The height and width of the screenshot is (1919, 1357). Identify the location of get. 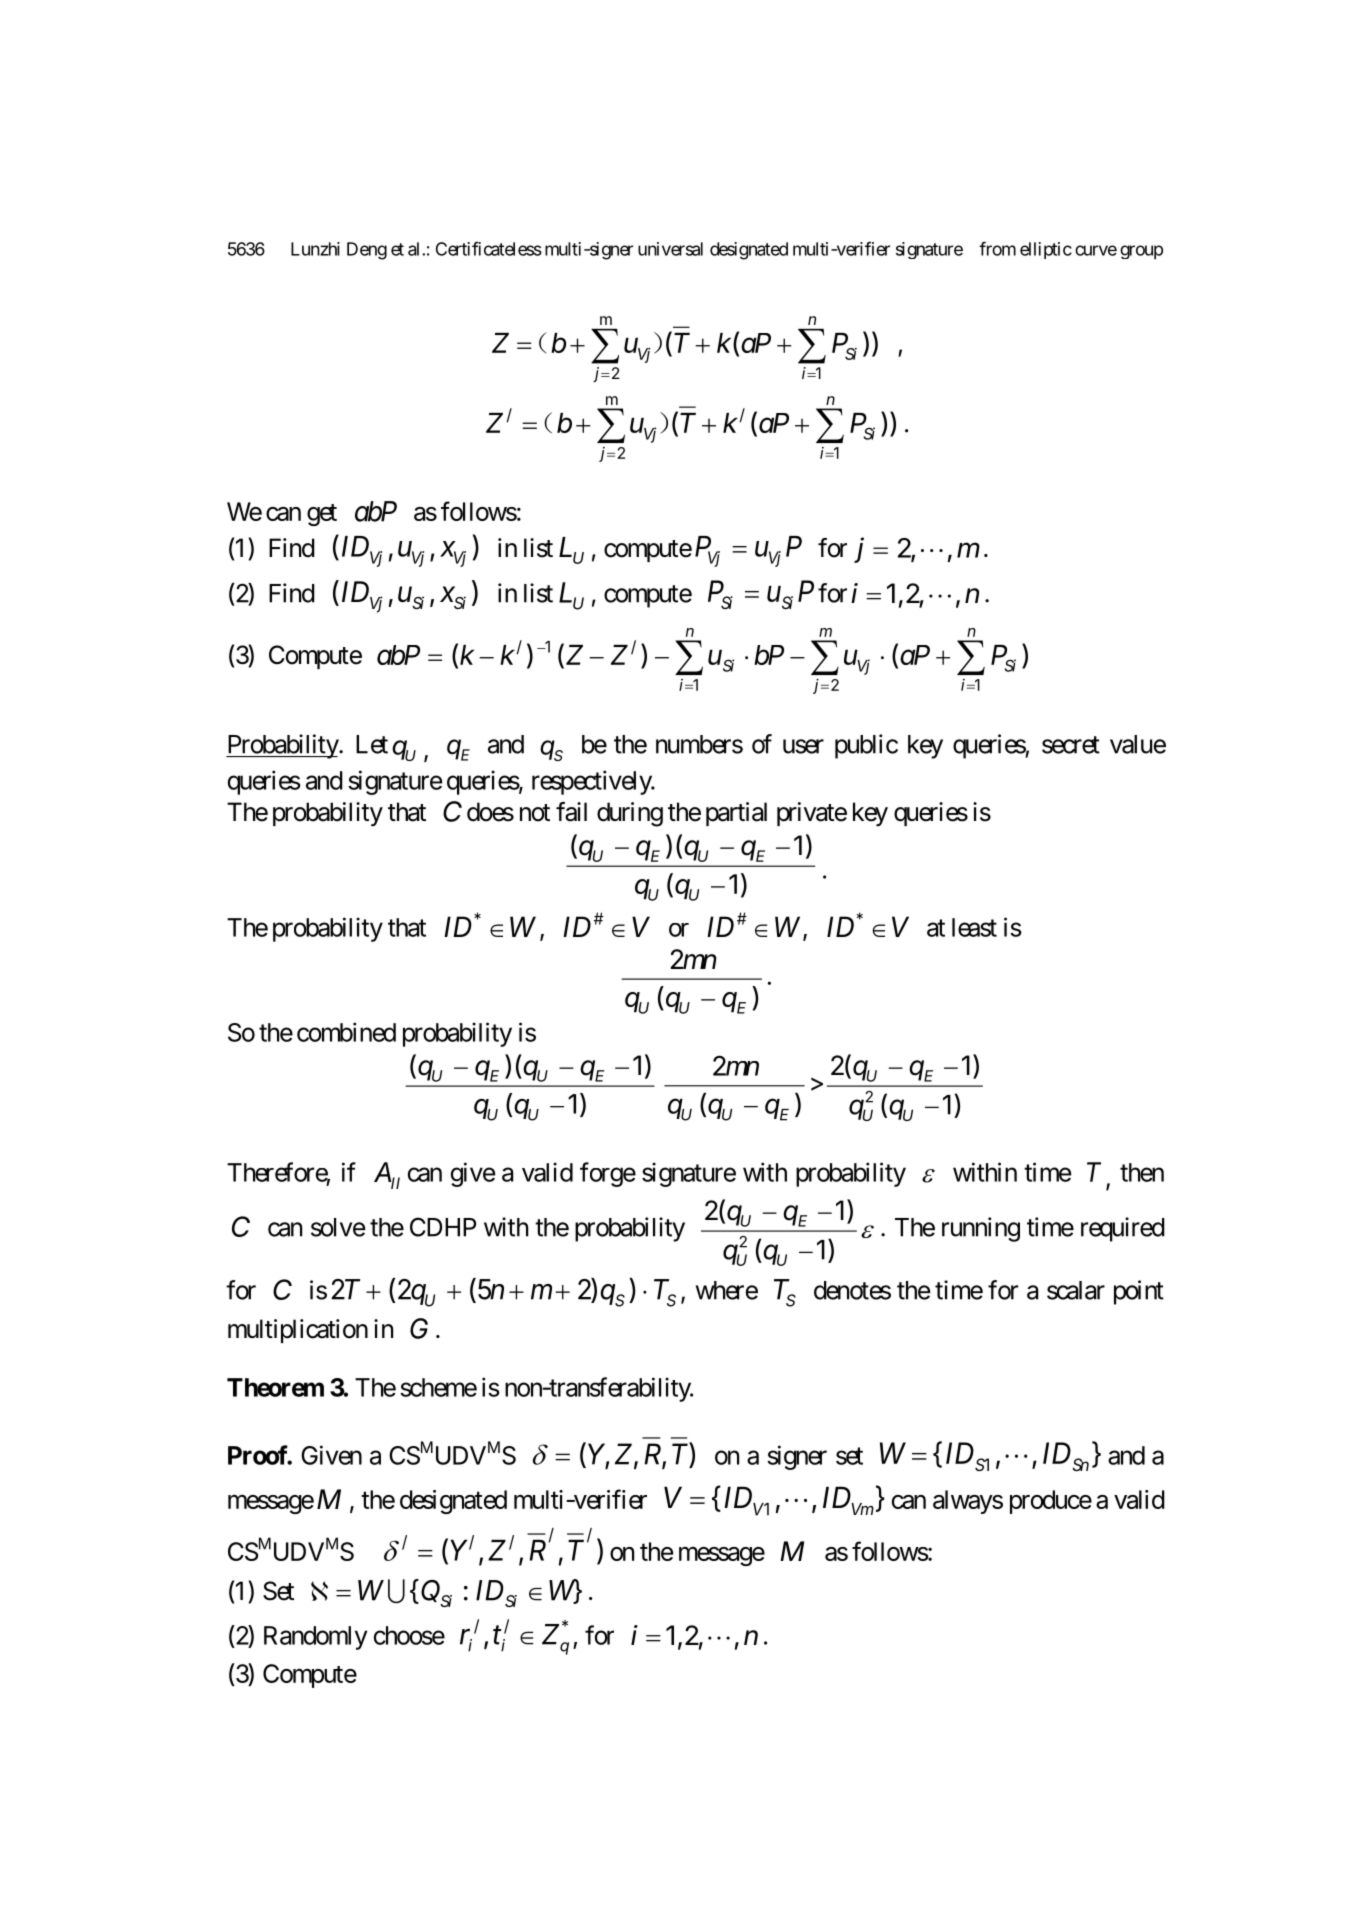
(322, 515).
